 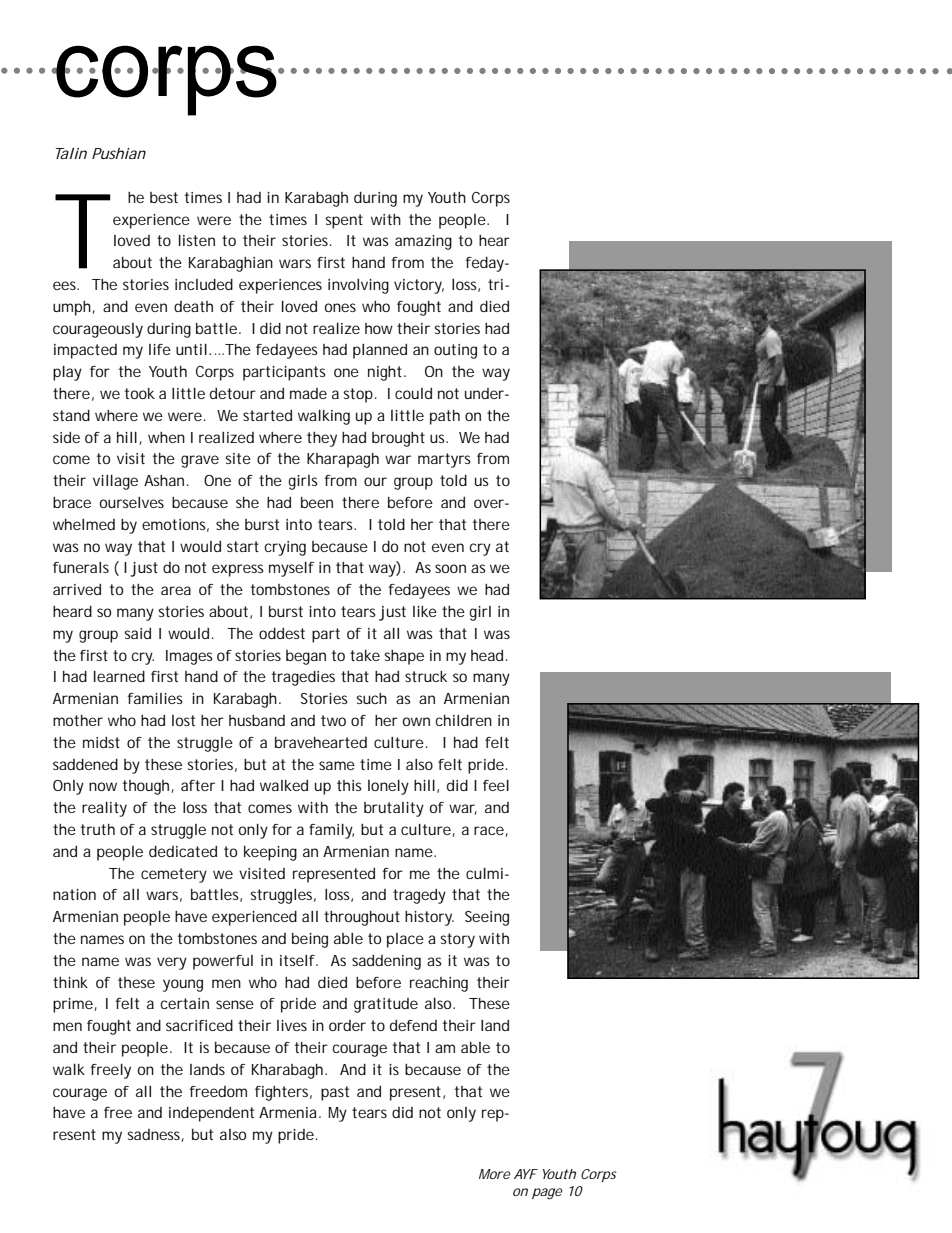 I want to click on best, so click(x=164, y=197).
